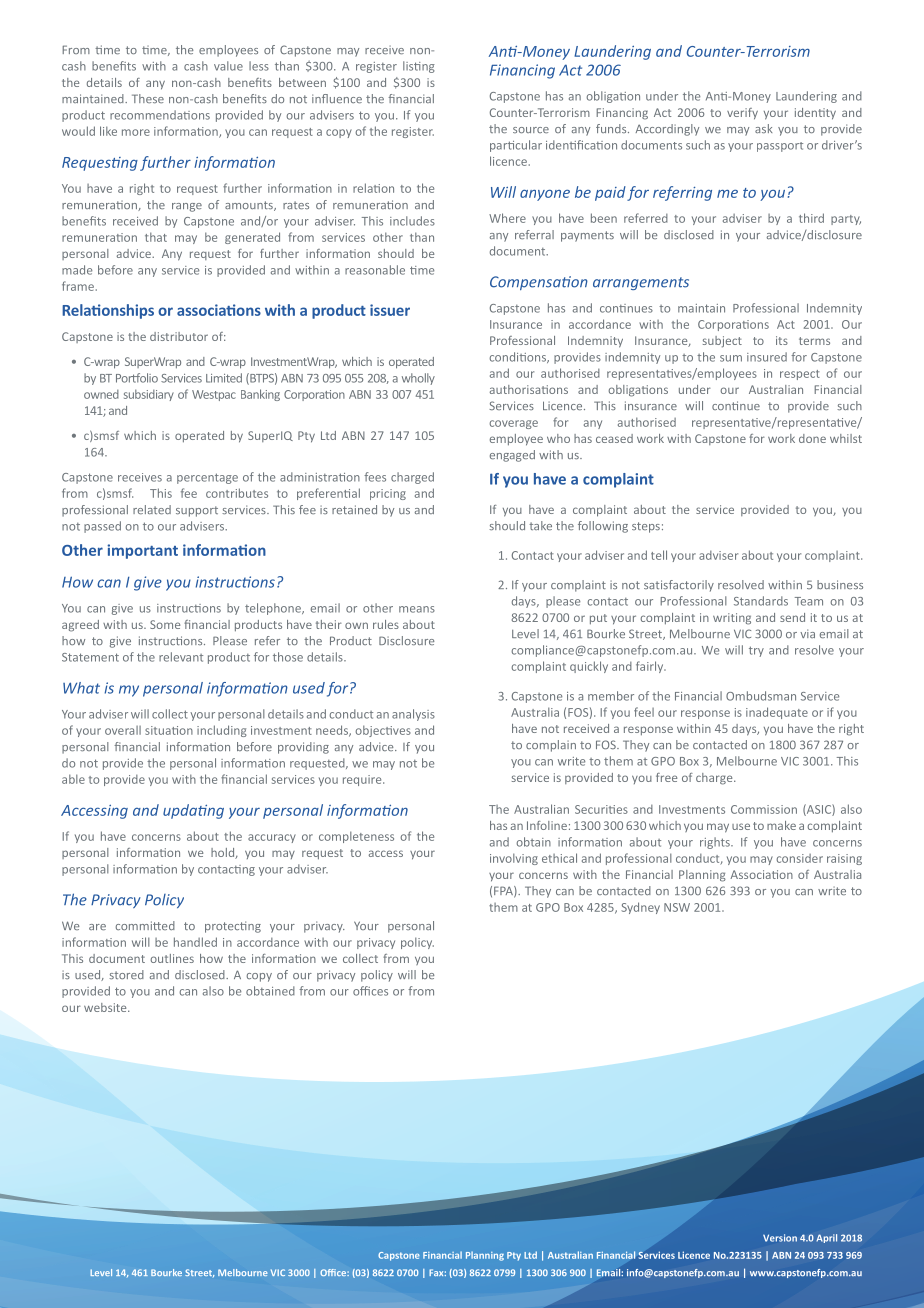  Describe the element at coordinates (812, 438) in the image. I see `done` at that location.
